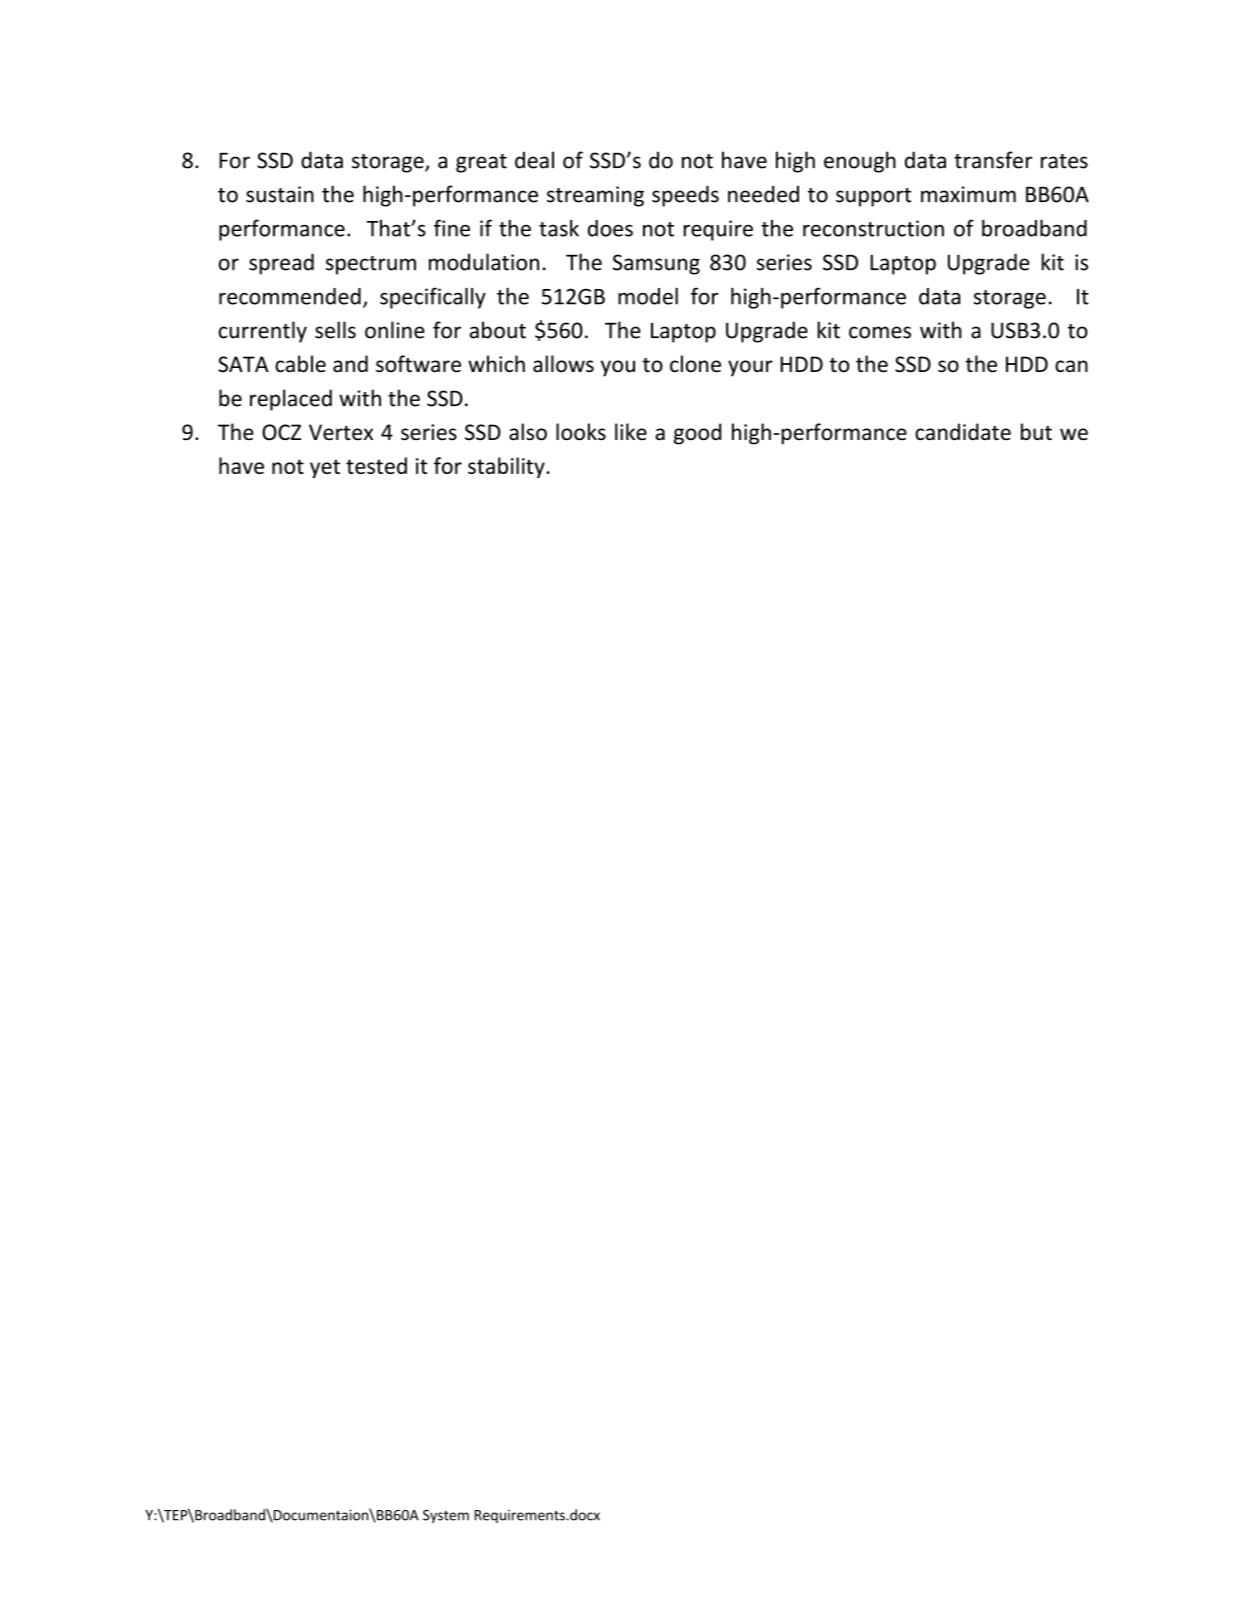 The height and width of the screenshot is (1597, 1234). What do you see at coordinates (968, 194) in the screenshot?
I see `maximum` at bounding box center [968, 194].
